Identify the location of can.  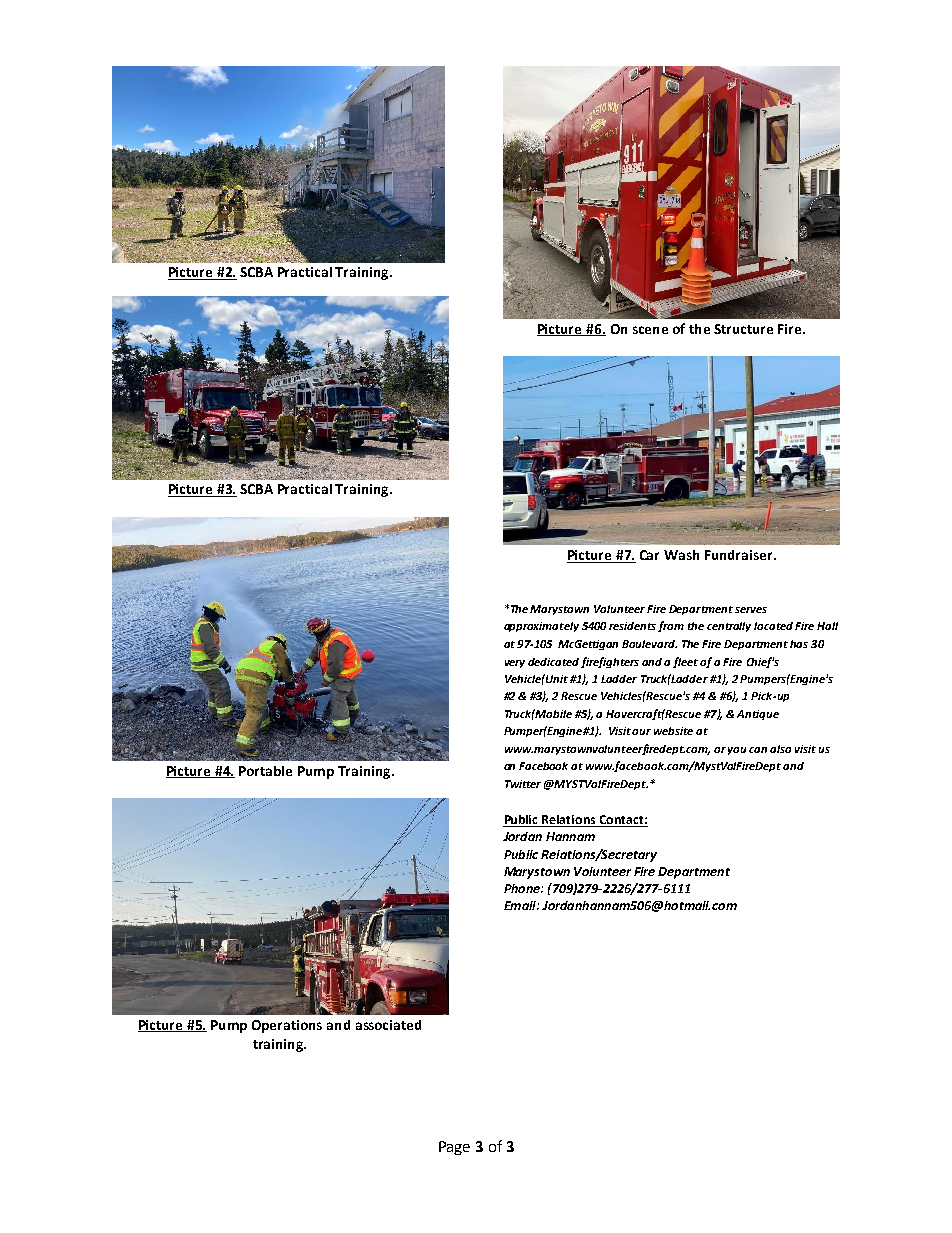
(758, 750).
